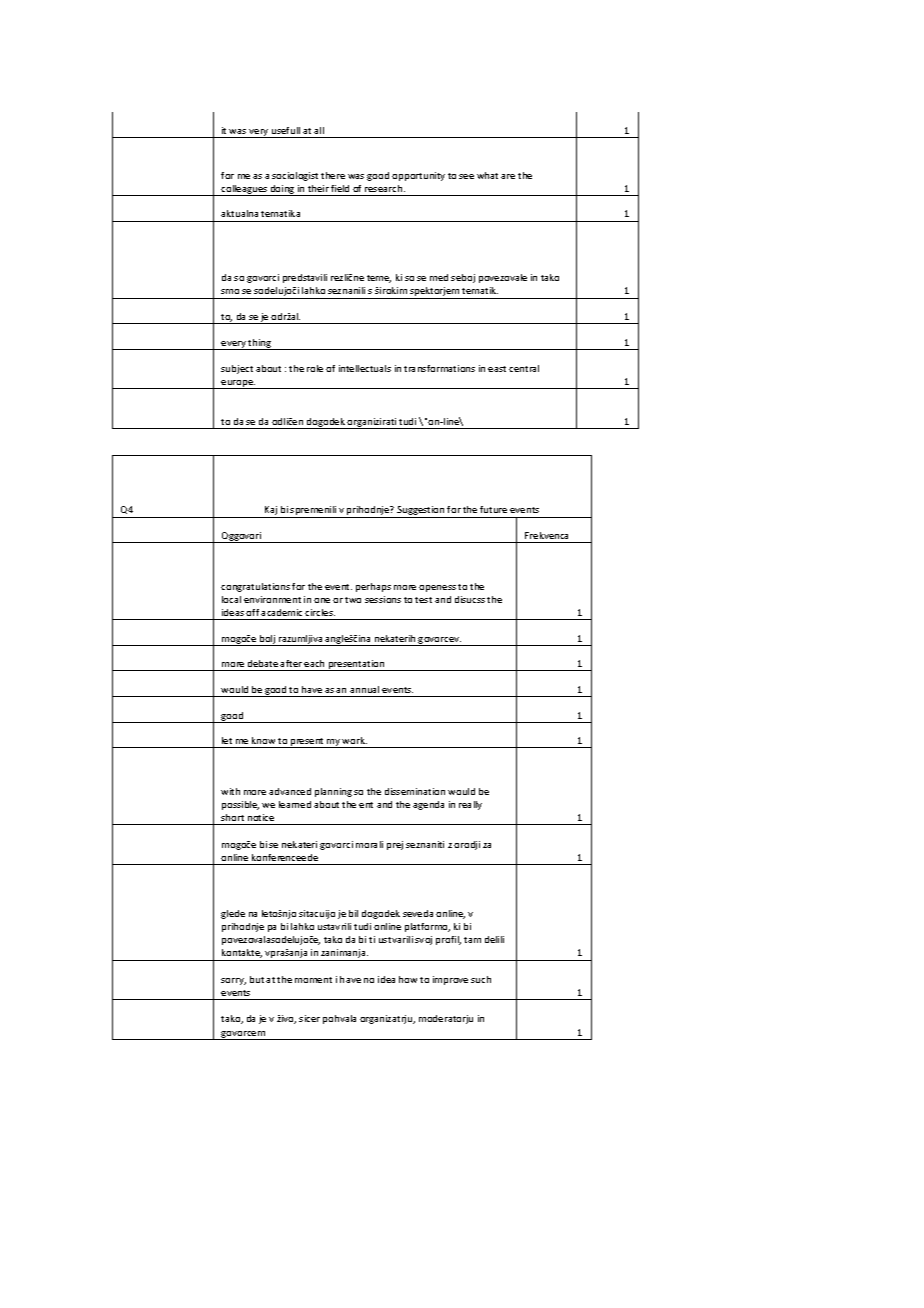  What do you see at coordinates (493, 509) in the screenshot?
I see `future` at bounding box center [493, 509].
